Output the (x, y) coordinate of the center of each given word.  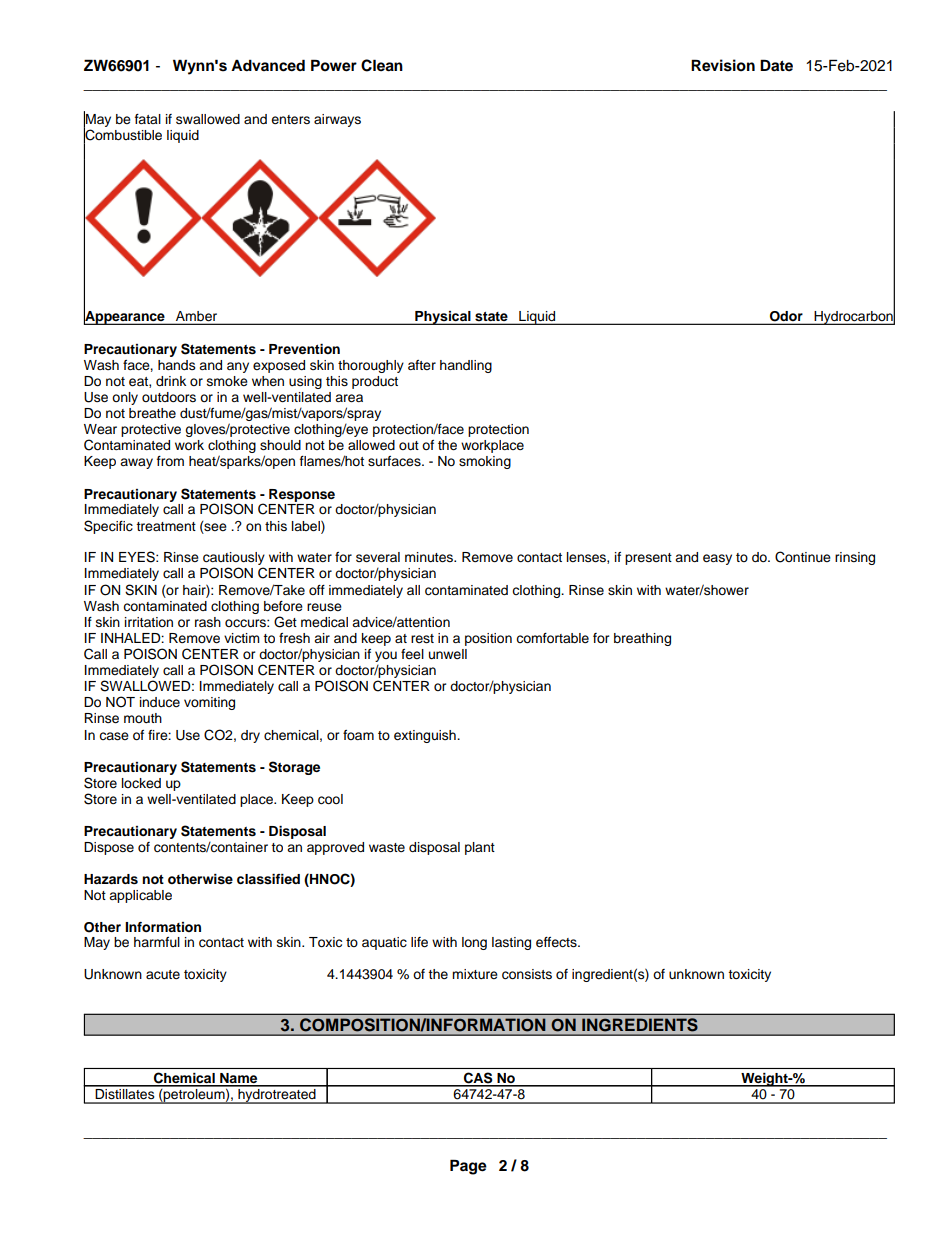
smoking (485, 462)
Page (468, 1167)
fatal (148, 119)
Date (776, 65)
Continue (803, 557)
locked (141, 783)
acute (163, 975)
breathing (642, 639)
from (170, 461)
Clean (382, 65)
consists (527, 974)
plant (480, 848)
